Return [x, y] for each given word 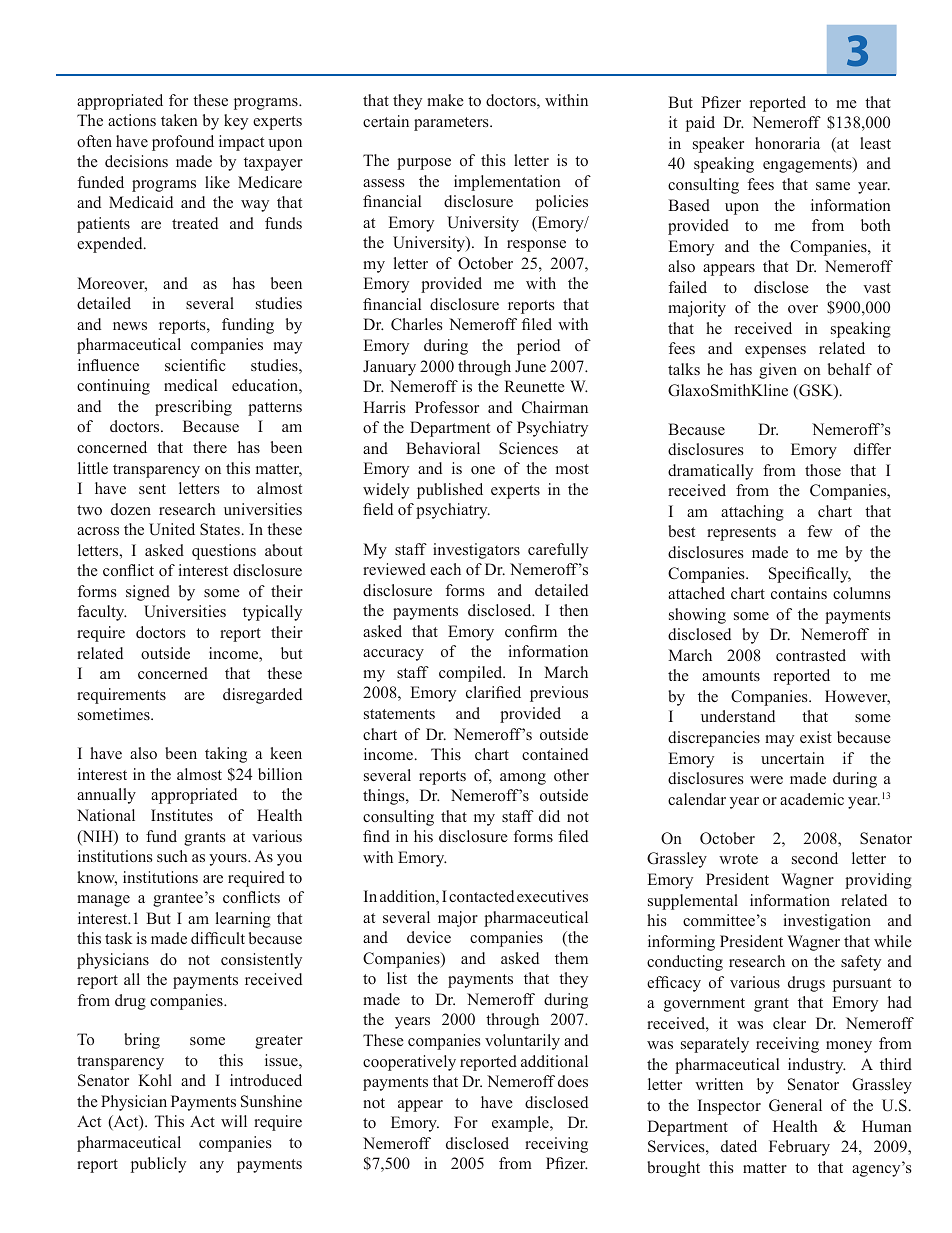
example [521, 1124]
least [875, 143]
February [799, 1148]
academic [812, 799]
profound [183, 143]
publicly [158, 1165]
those [823, 470]
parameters [452, 124]
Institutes [182, 815]
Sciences [528, 448]
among [523, 779]
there [210, 447]
